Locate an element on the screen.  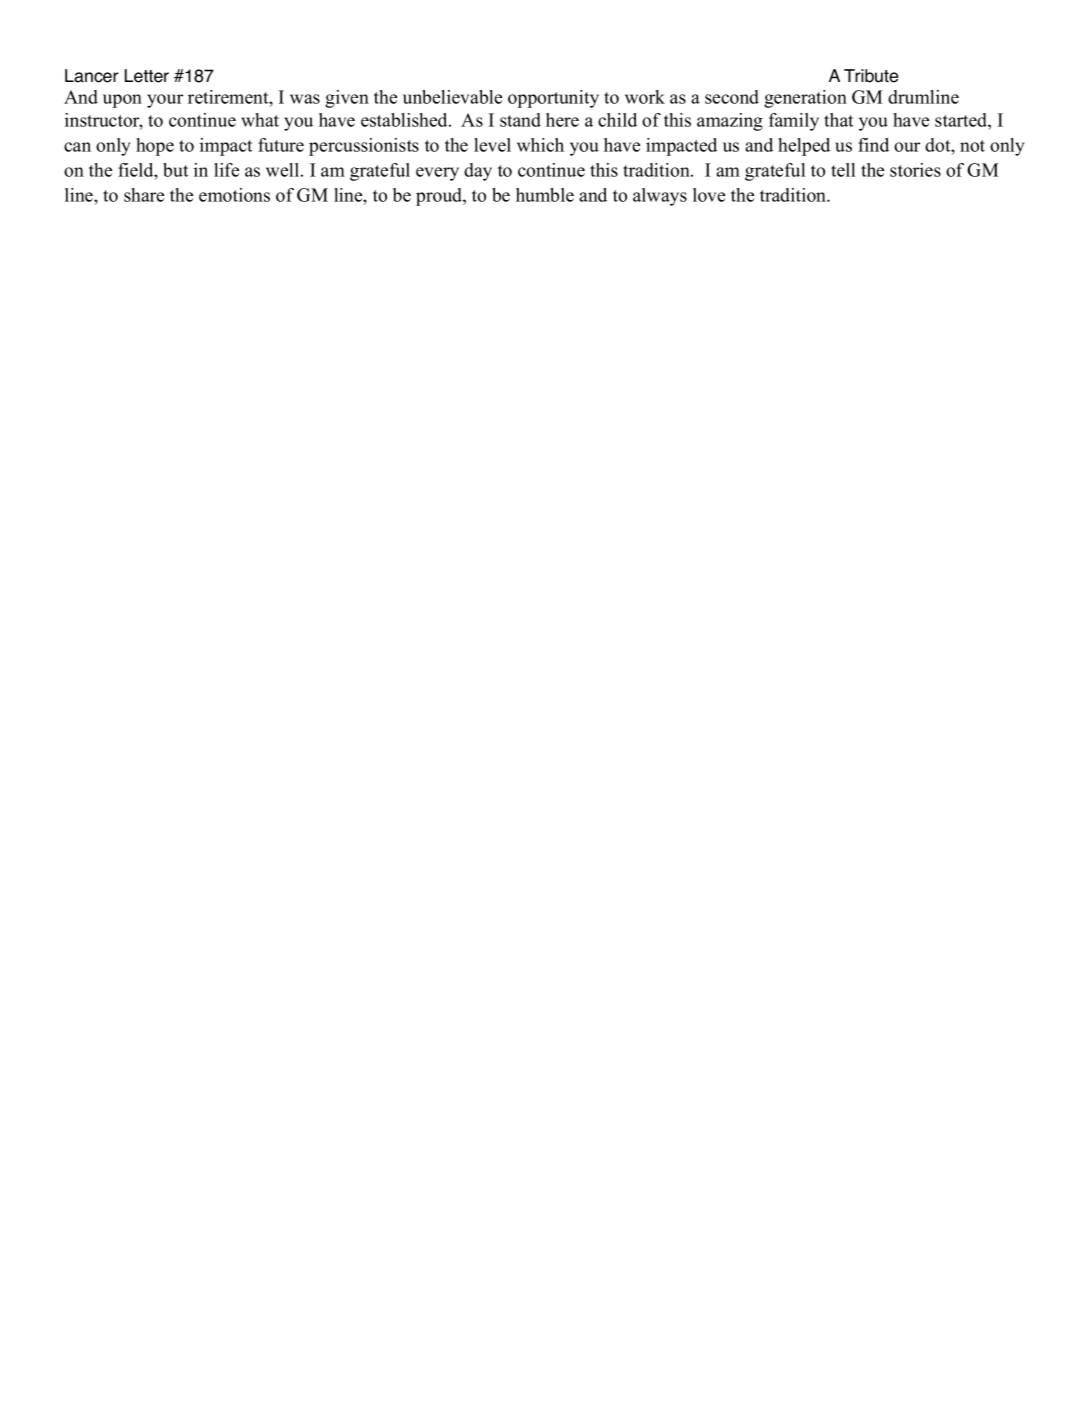
unbelievable is located at coordinates (452, 97).
